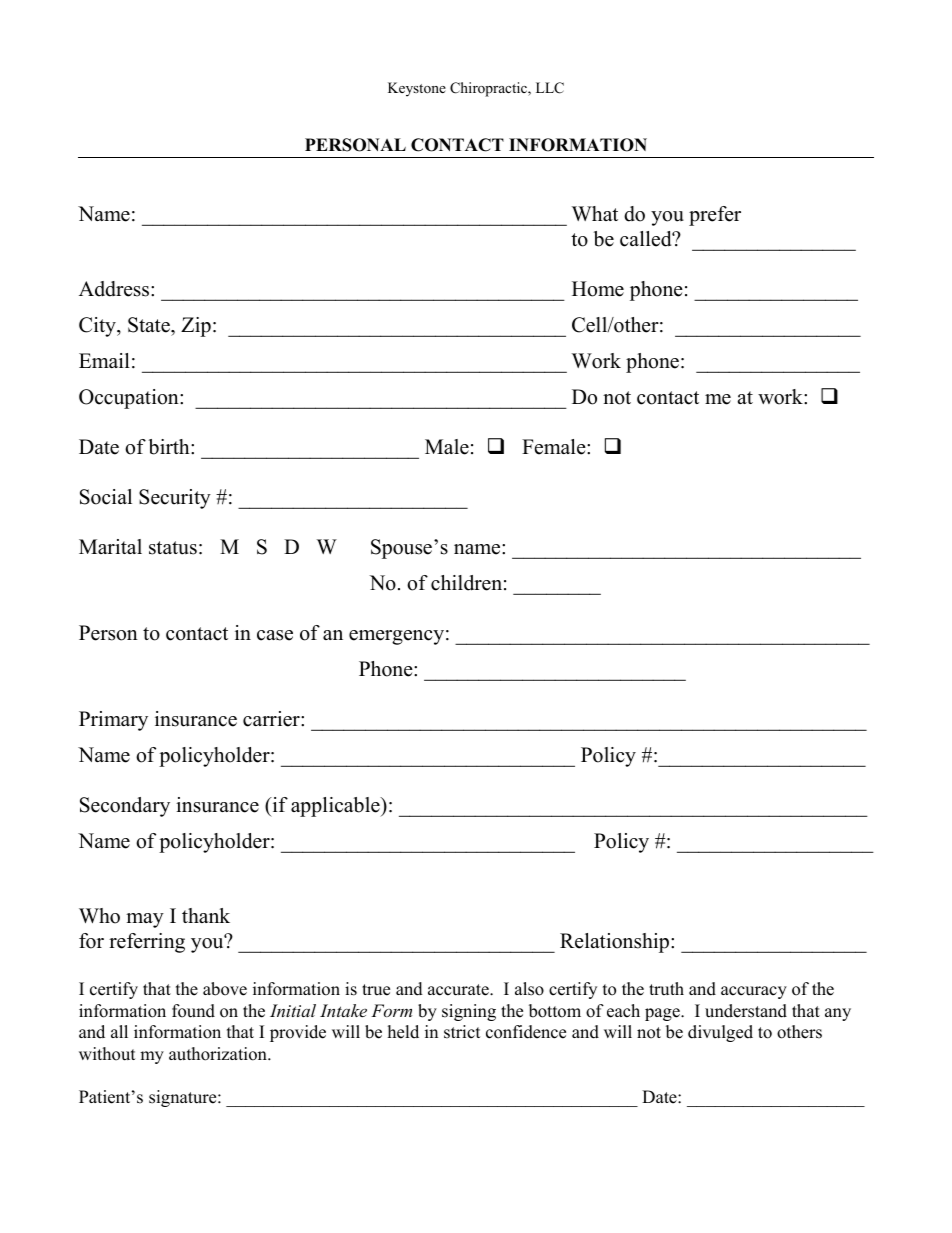 This image has height=1233, width=952. What do you see at coordinates (595, 213) in the image?
I see `What` at bounding box center [595, 213].
